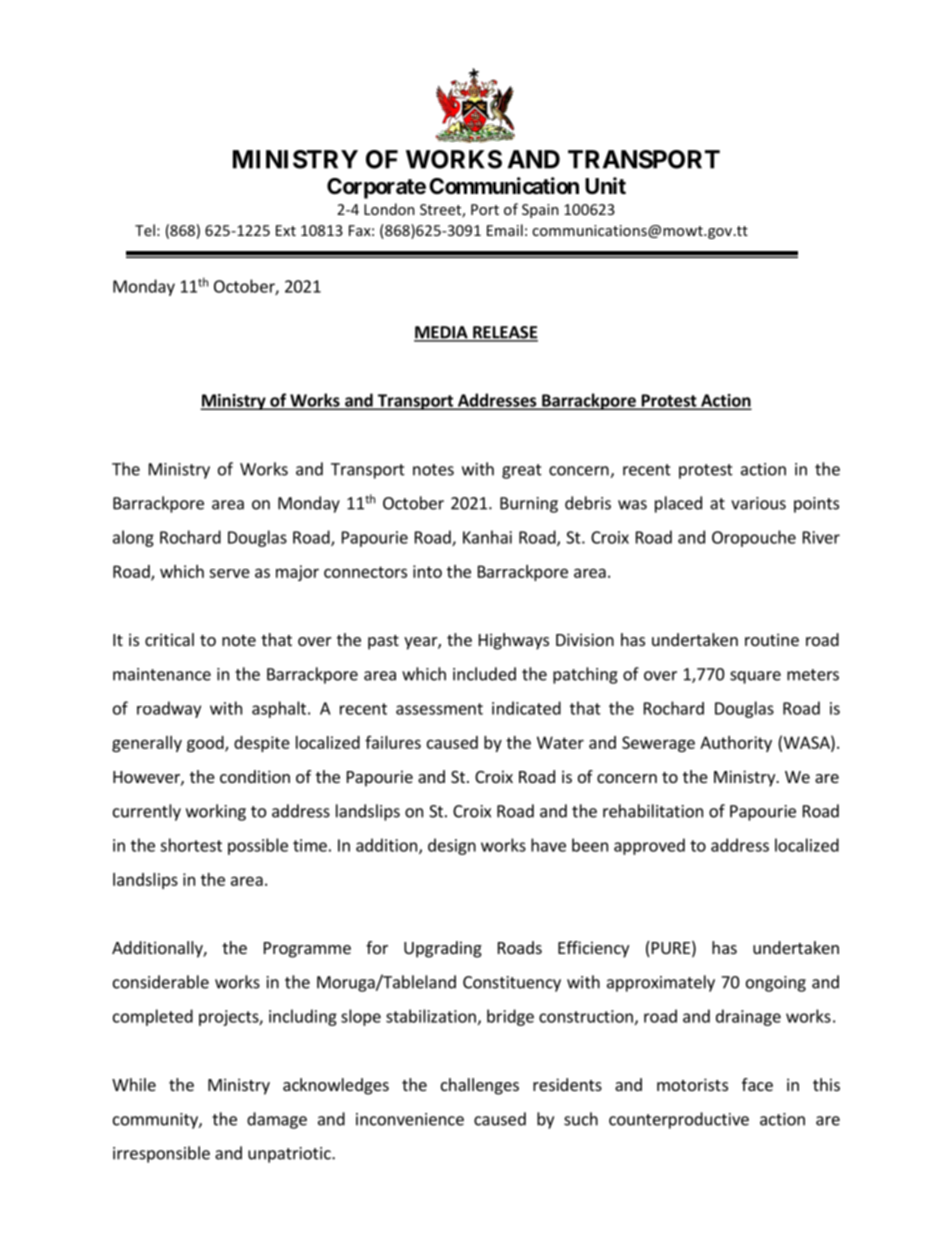 This image has width=952, height=1233. What do you see at coordinates (755, 677) in the image?
I see `square` at bounding box center [755, 677].
